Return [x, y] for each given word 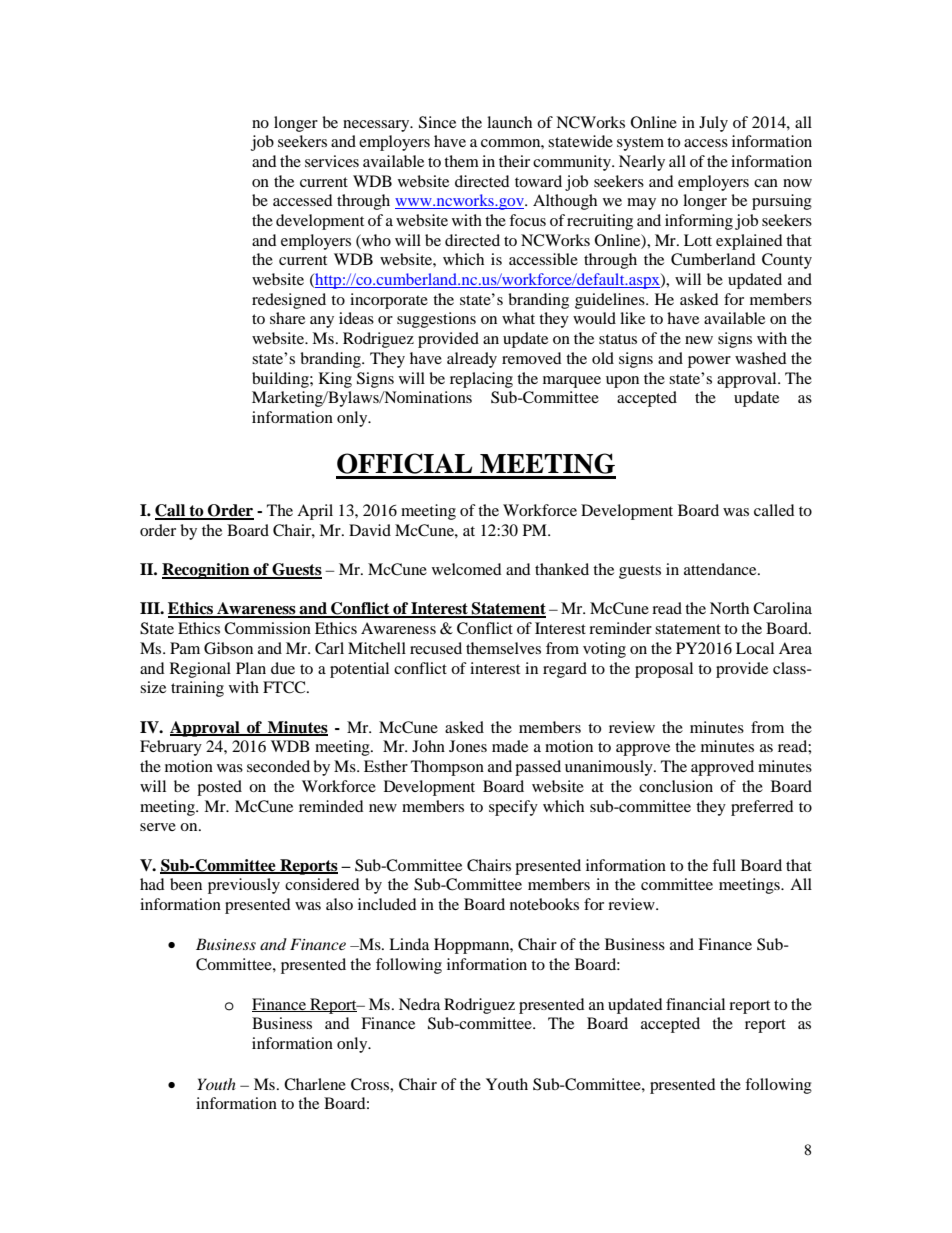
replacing [481, 380]
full [724, 865]
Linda [409, 944]
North [729, 608]
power [709, 362]
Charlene [315, 1084]
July [713, 124]
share [287, 318]
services [332, 161]
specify [513, 808]
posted [219, 788]
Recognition [207, 571]
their [514, 161]
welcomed [467, 569]
